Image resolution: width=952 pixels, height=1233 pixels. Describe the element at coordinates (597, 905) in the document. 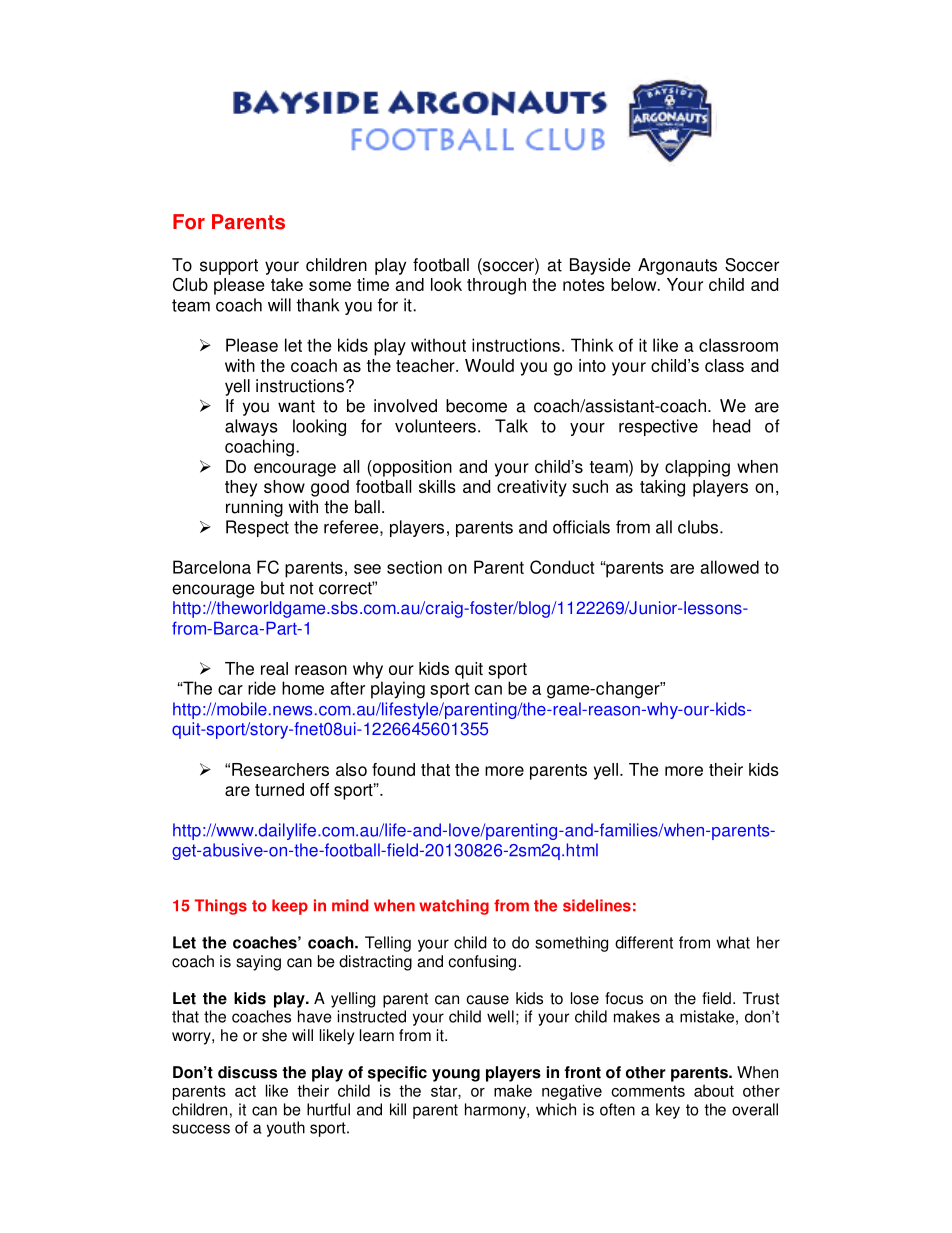

I see `sidelines` at that location.
